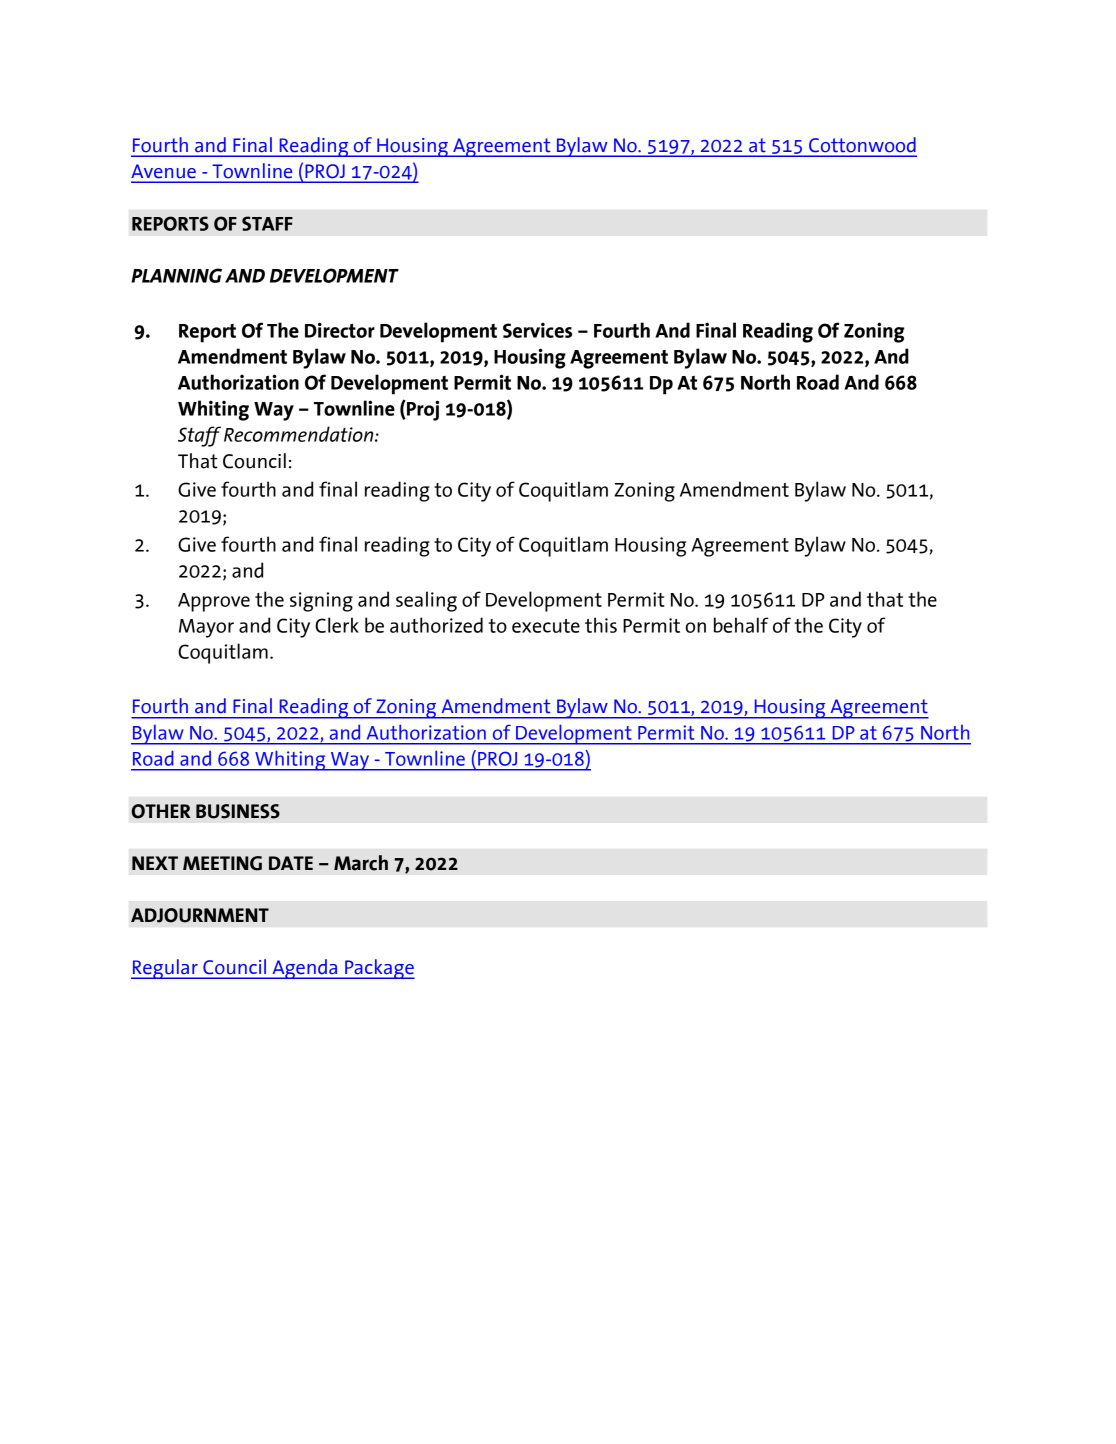 This document has height=1444, width=1116. I want to click on ADJOURNMENT, so click(200, 915).
